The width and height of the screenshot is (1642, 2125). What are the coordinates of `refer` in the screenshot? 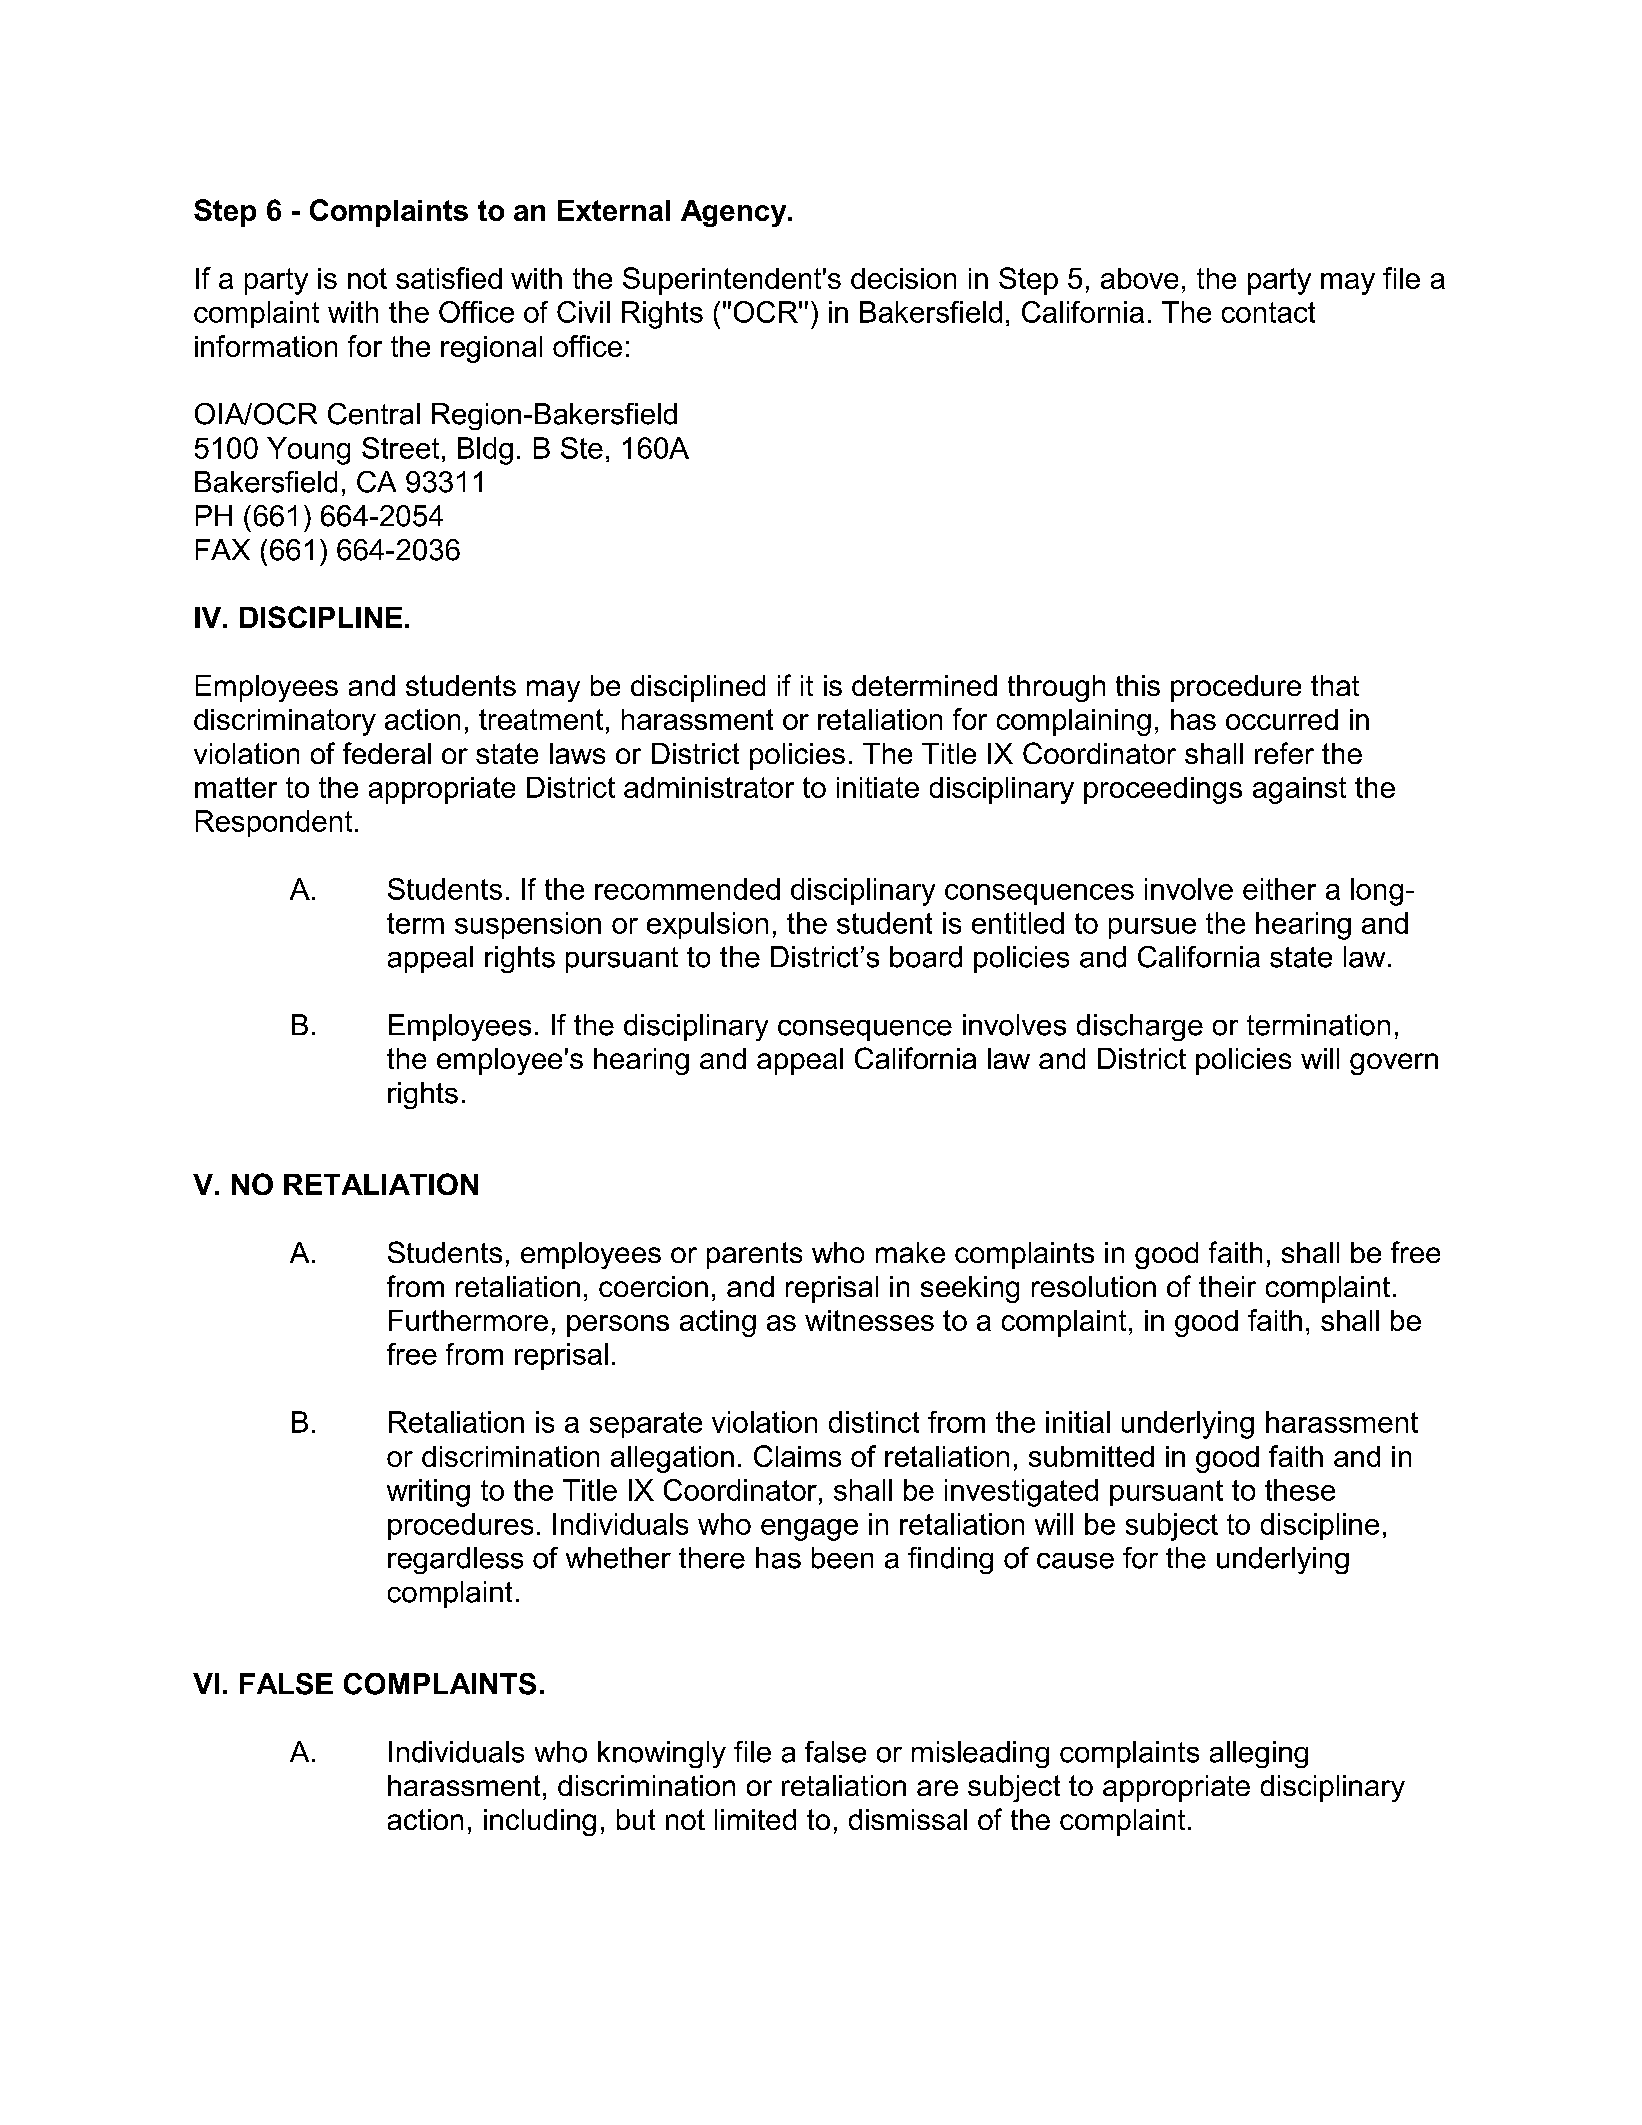 It's located at (1284, 753).
